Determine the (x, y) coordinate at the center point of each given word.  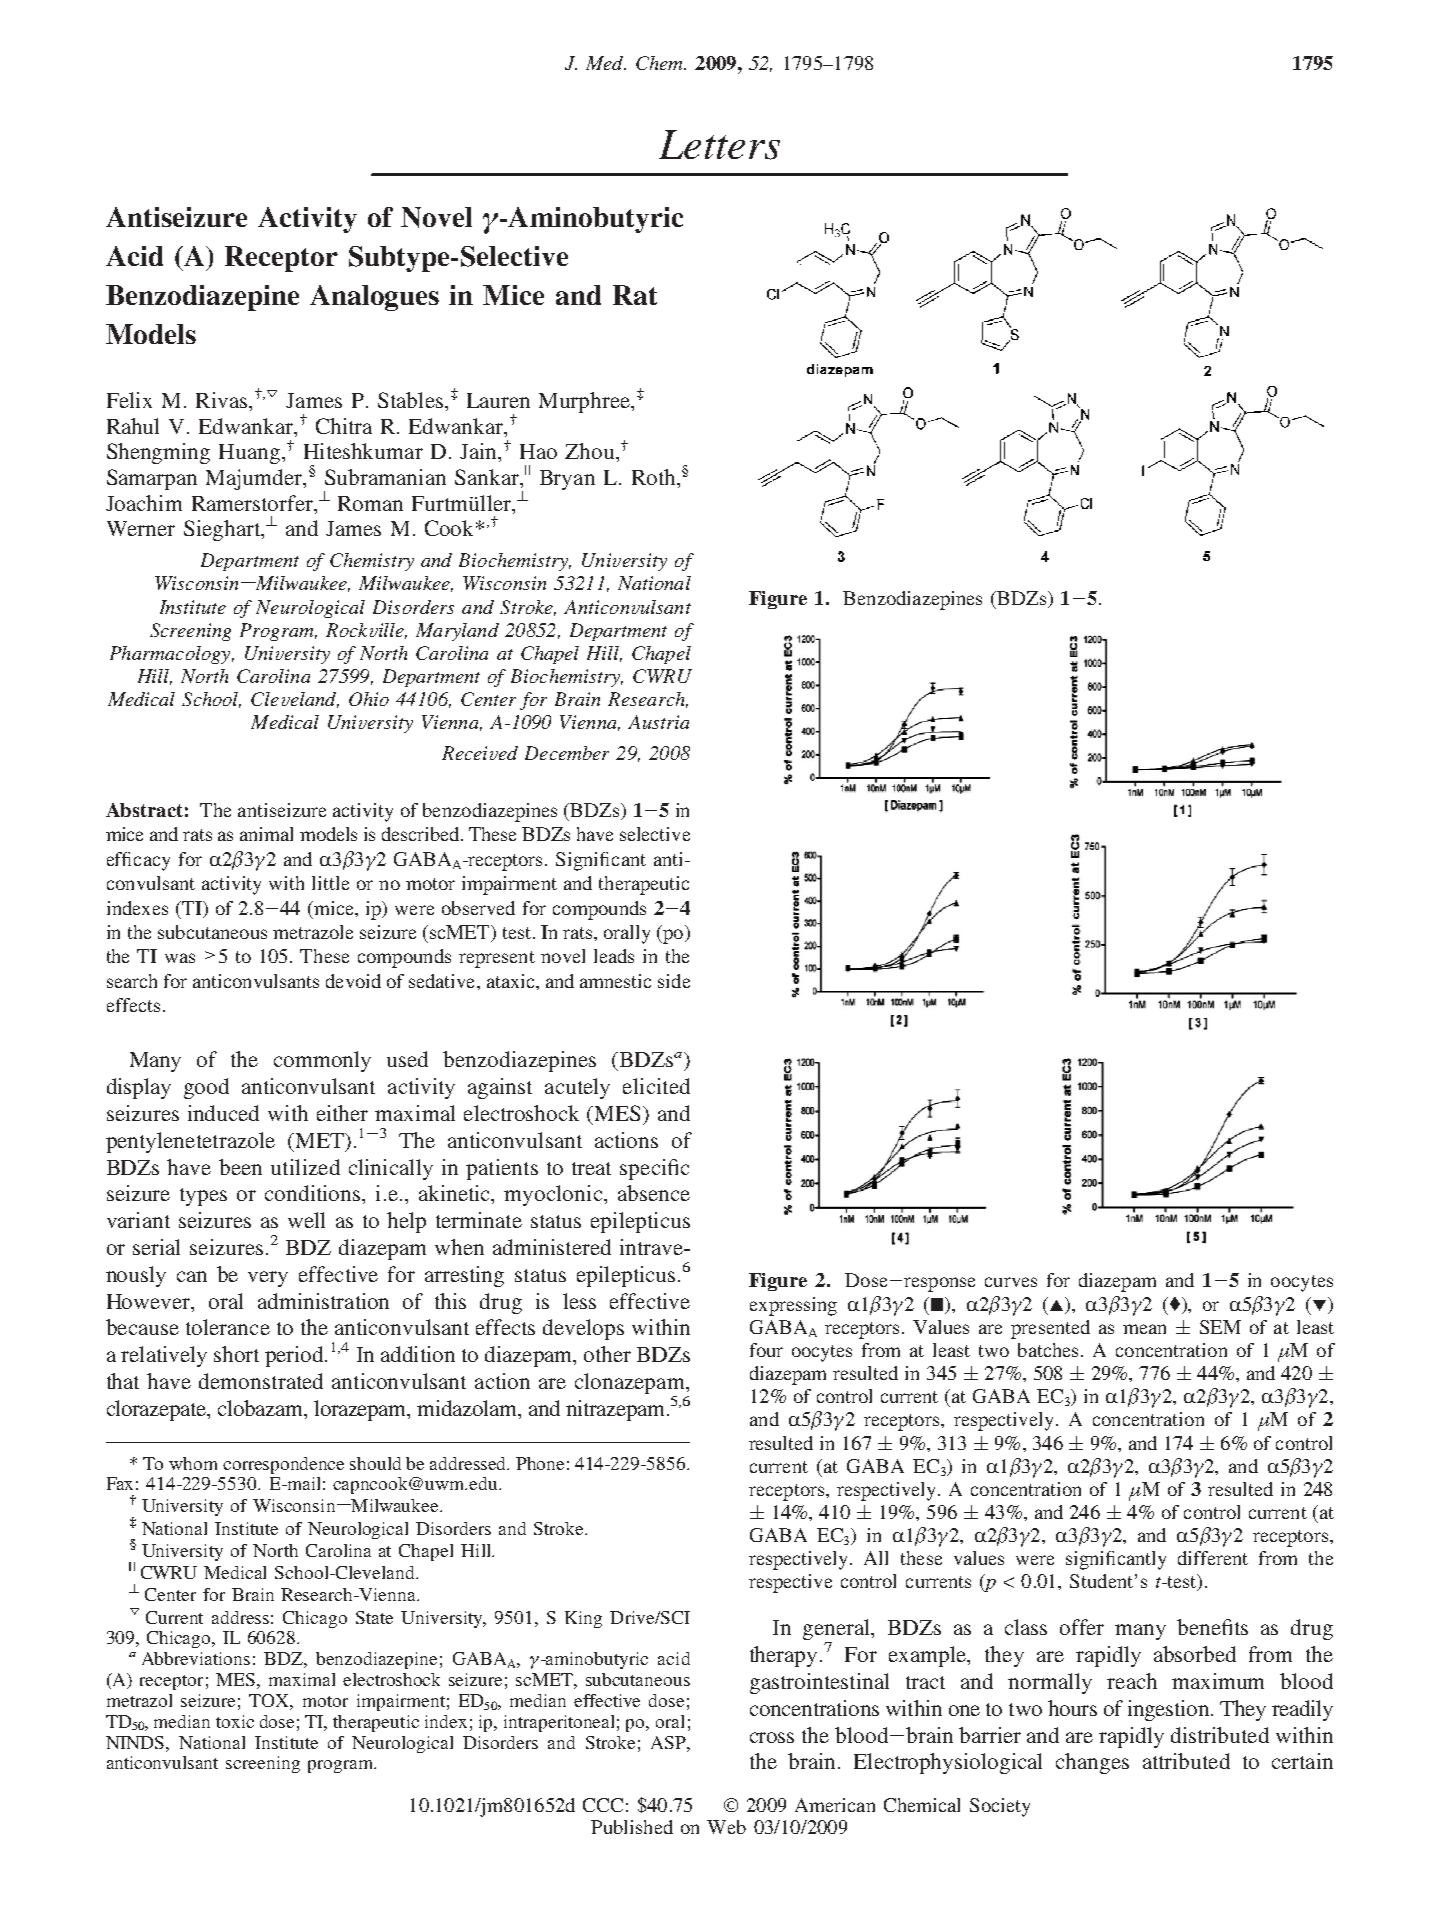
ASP (669, 1742)
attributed (1186, 1761)
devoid (353, 981)
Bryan (567, 480)
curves (1011, 1282)
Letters (719, 145)
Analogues (374, 298)
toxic (235, 1721)
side (674, 981)
